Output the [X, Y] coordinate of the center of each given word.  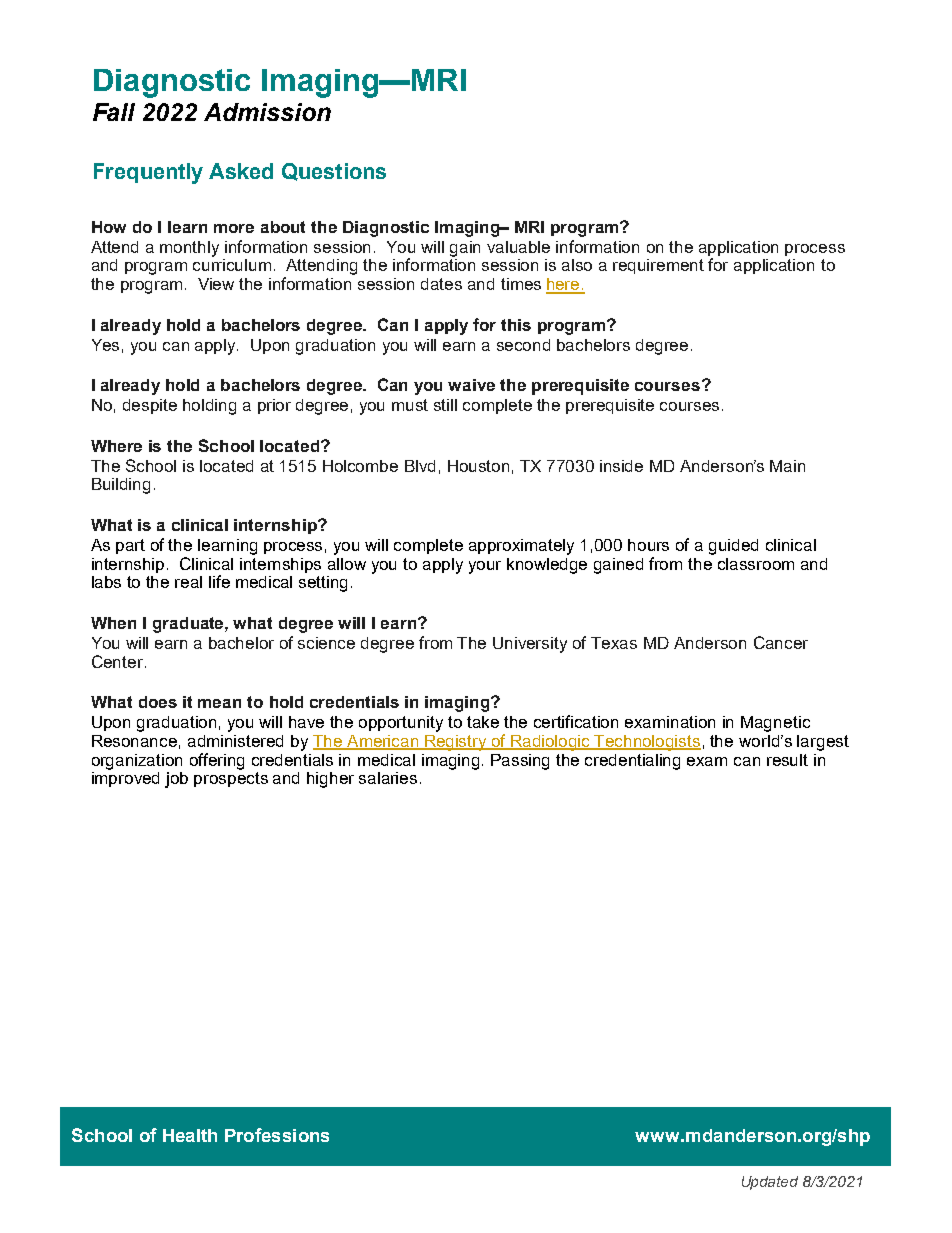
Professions [277, 1135]
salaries [388, 778]
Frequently [148, 173]
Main [787, 466]
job [176, 780]
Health [190, 1135]
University [530, 645]
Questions [334, 172]
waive [471, 385]
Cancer [781, 642]
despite [150, 406]
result [787, 760]
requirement [658, 266]
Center [119, 661]
